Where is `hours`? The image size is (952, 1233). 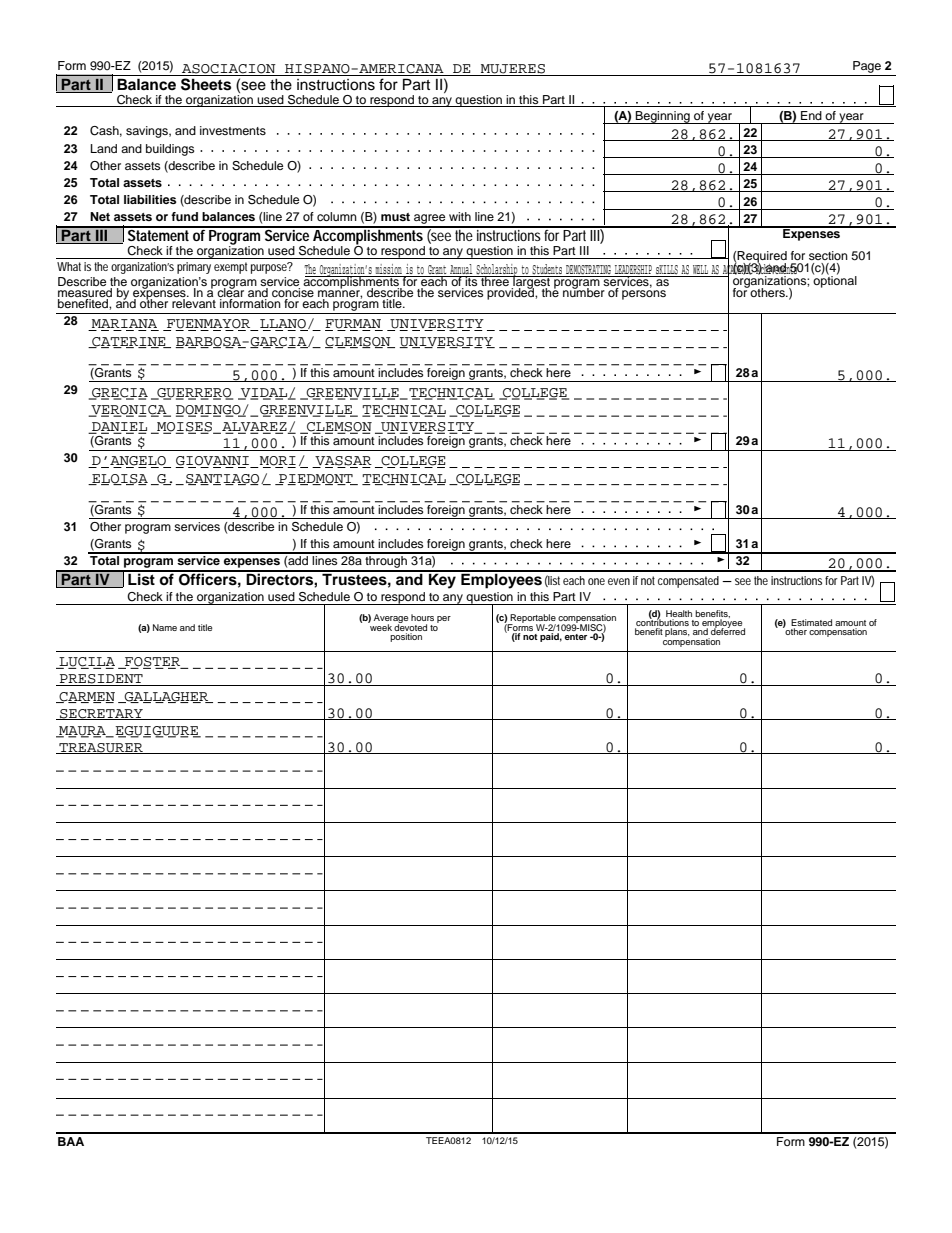
hours is located at coordinates (422, 617).
